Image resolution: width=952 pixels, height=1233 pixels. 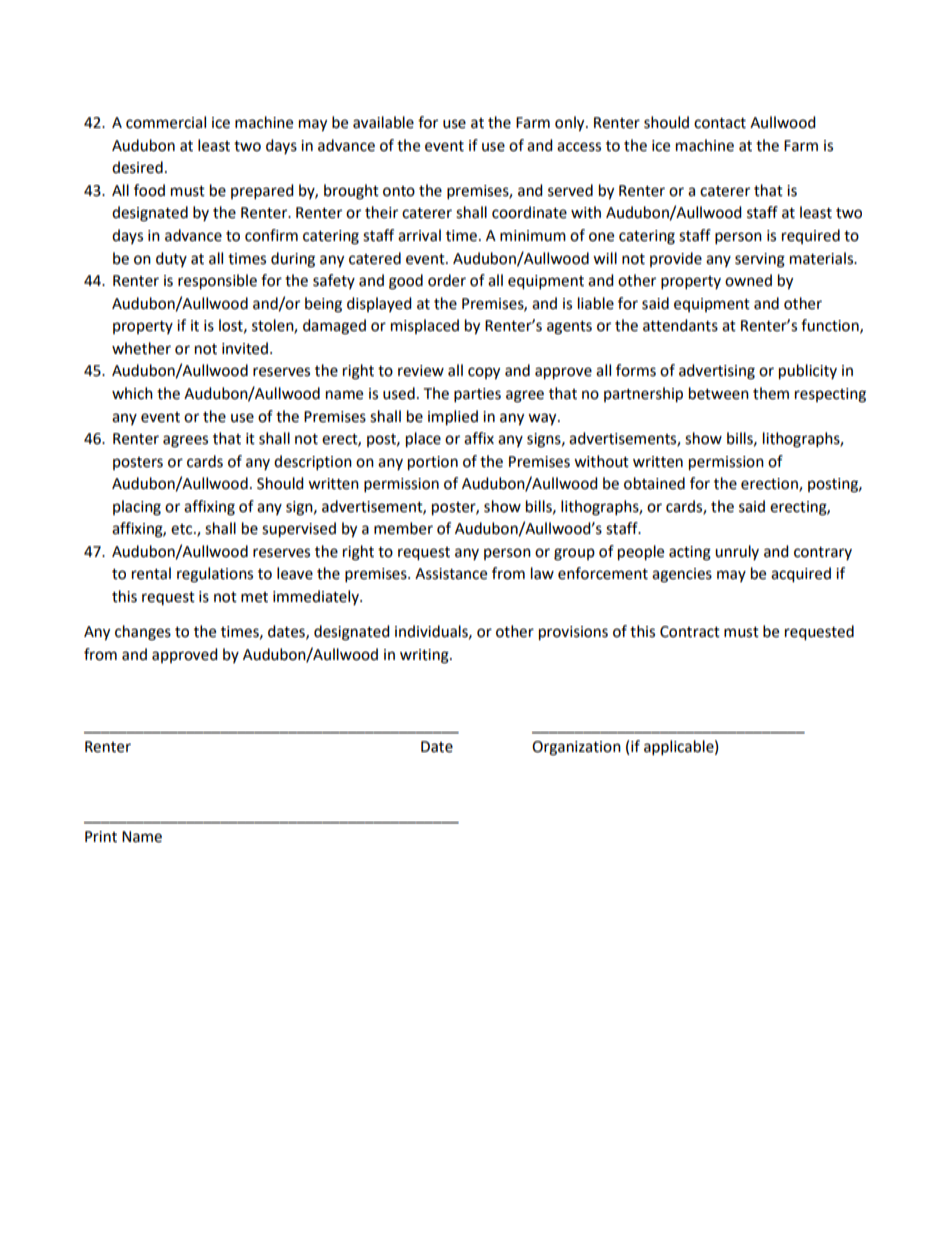 What do you see at coordinates (737, 552) in the page?
I see `unruly` at bounding box center [737, 552].
